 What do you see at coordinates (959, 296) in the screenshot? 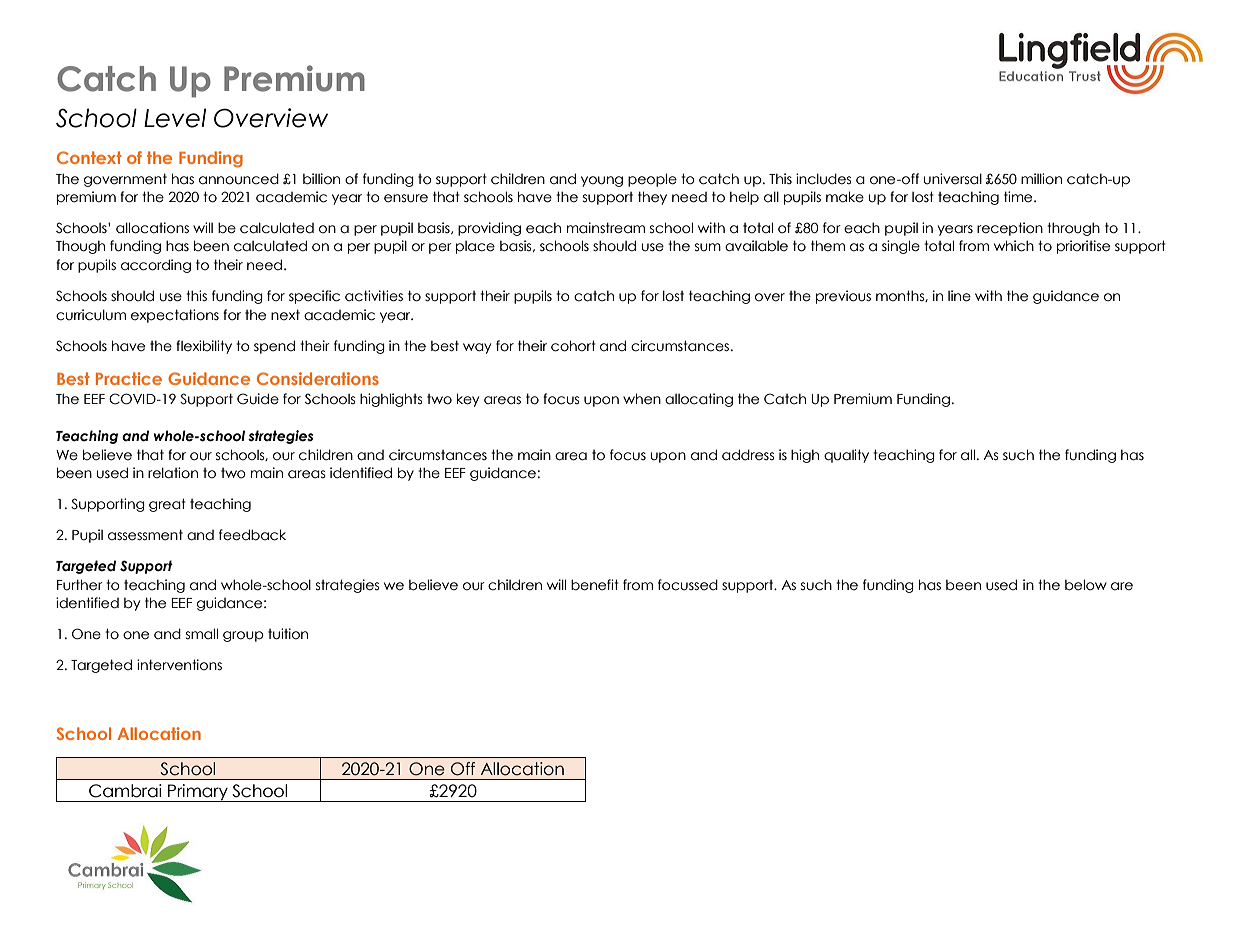
I see `line` at bounding box center [959, 296].
